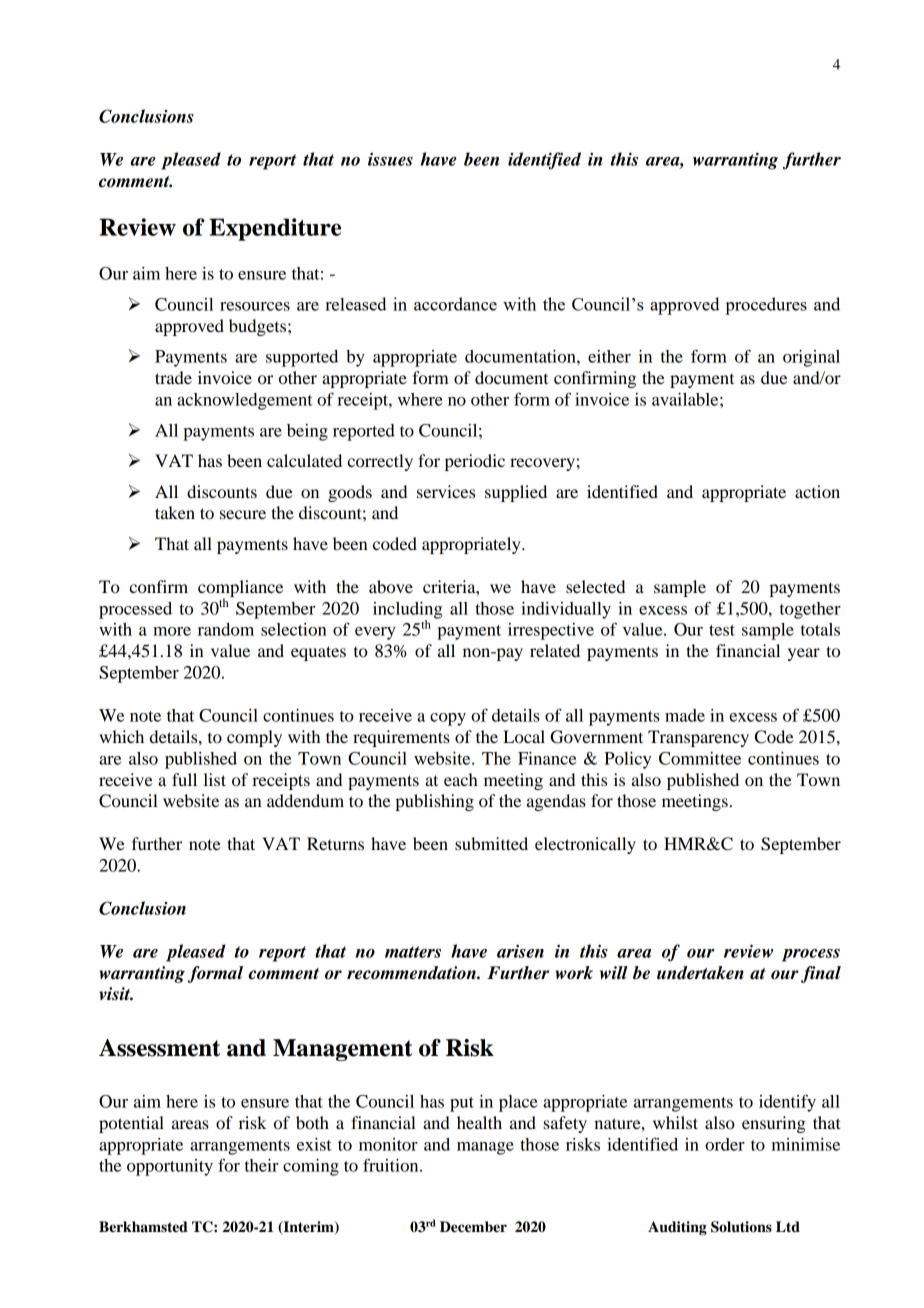 This screenshot has height=1308, width=924. What do you see at coordinates (390, 159) in the screenshot?
I see `issues` at bounding box center [390, 159].
